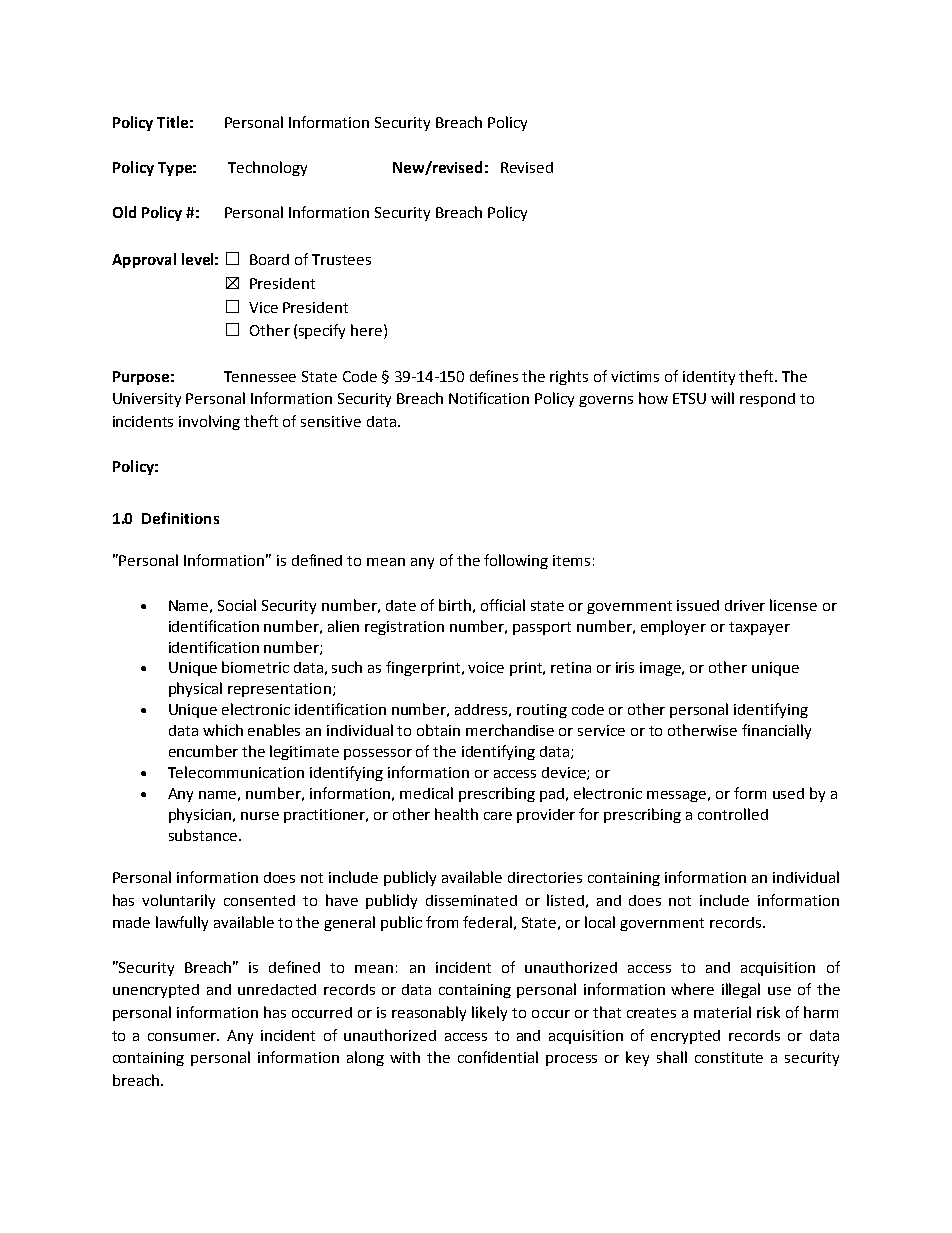  I want to click on defines, so click(494, 376).
